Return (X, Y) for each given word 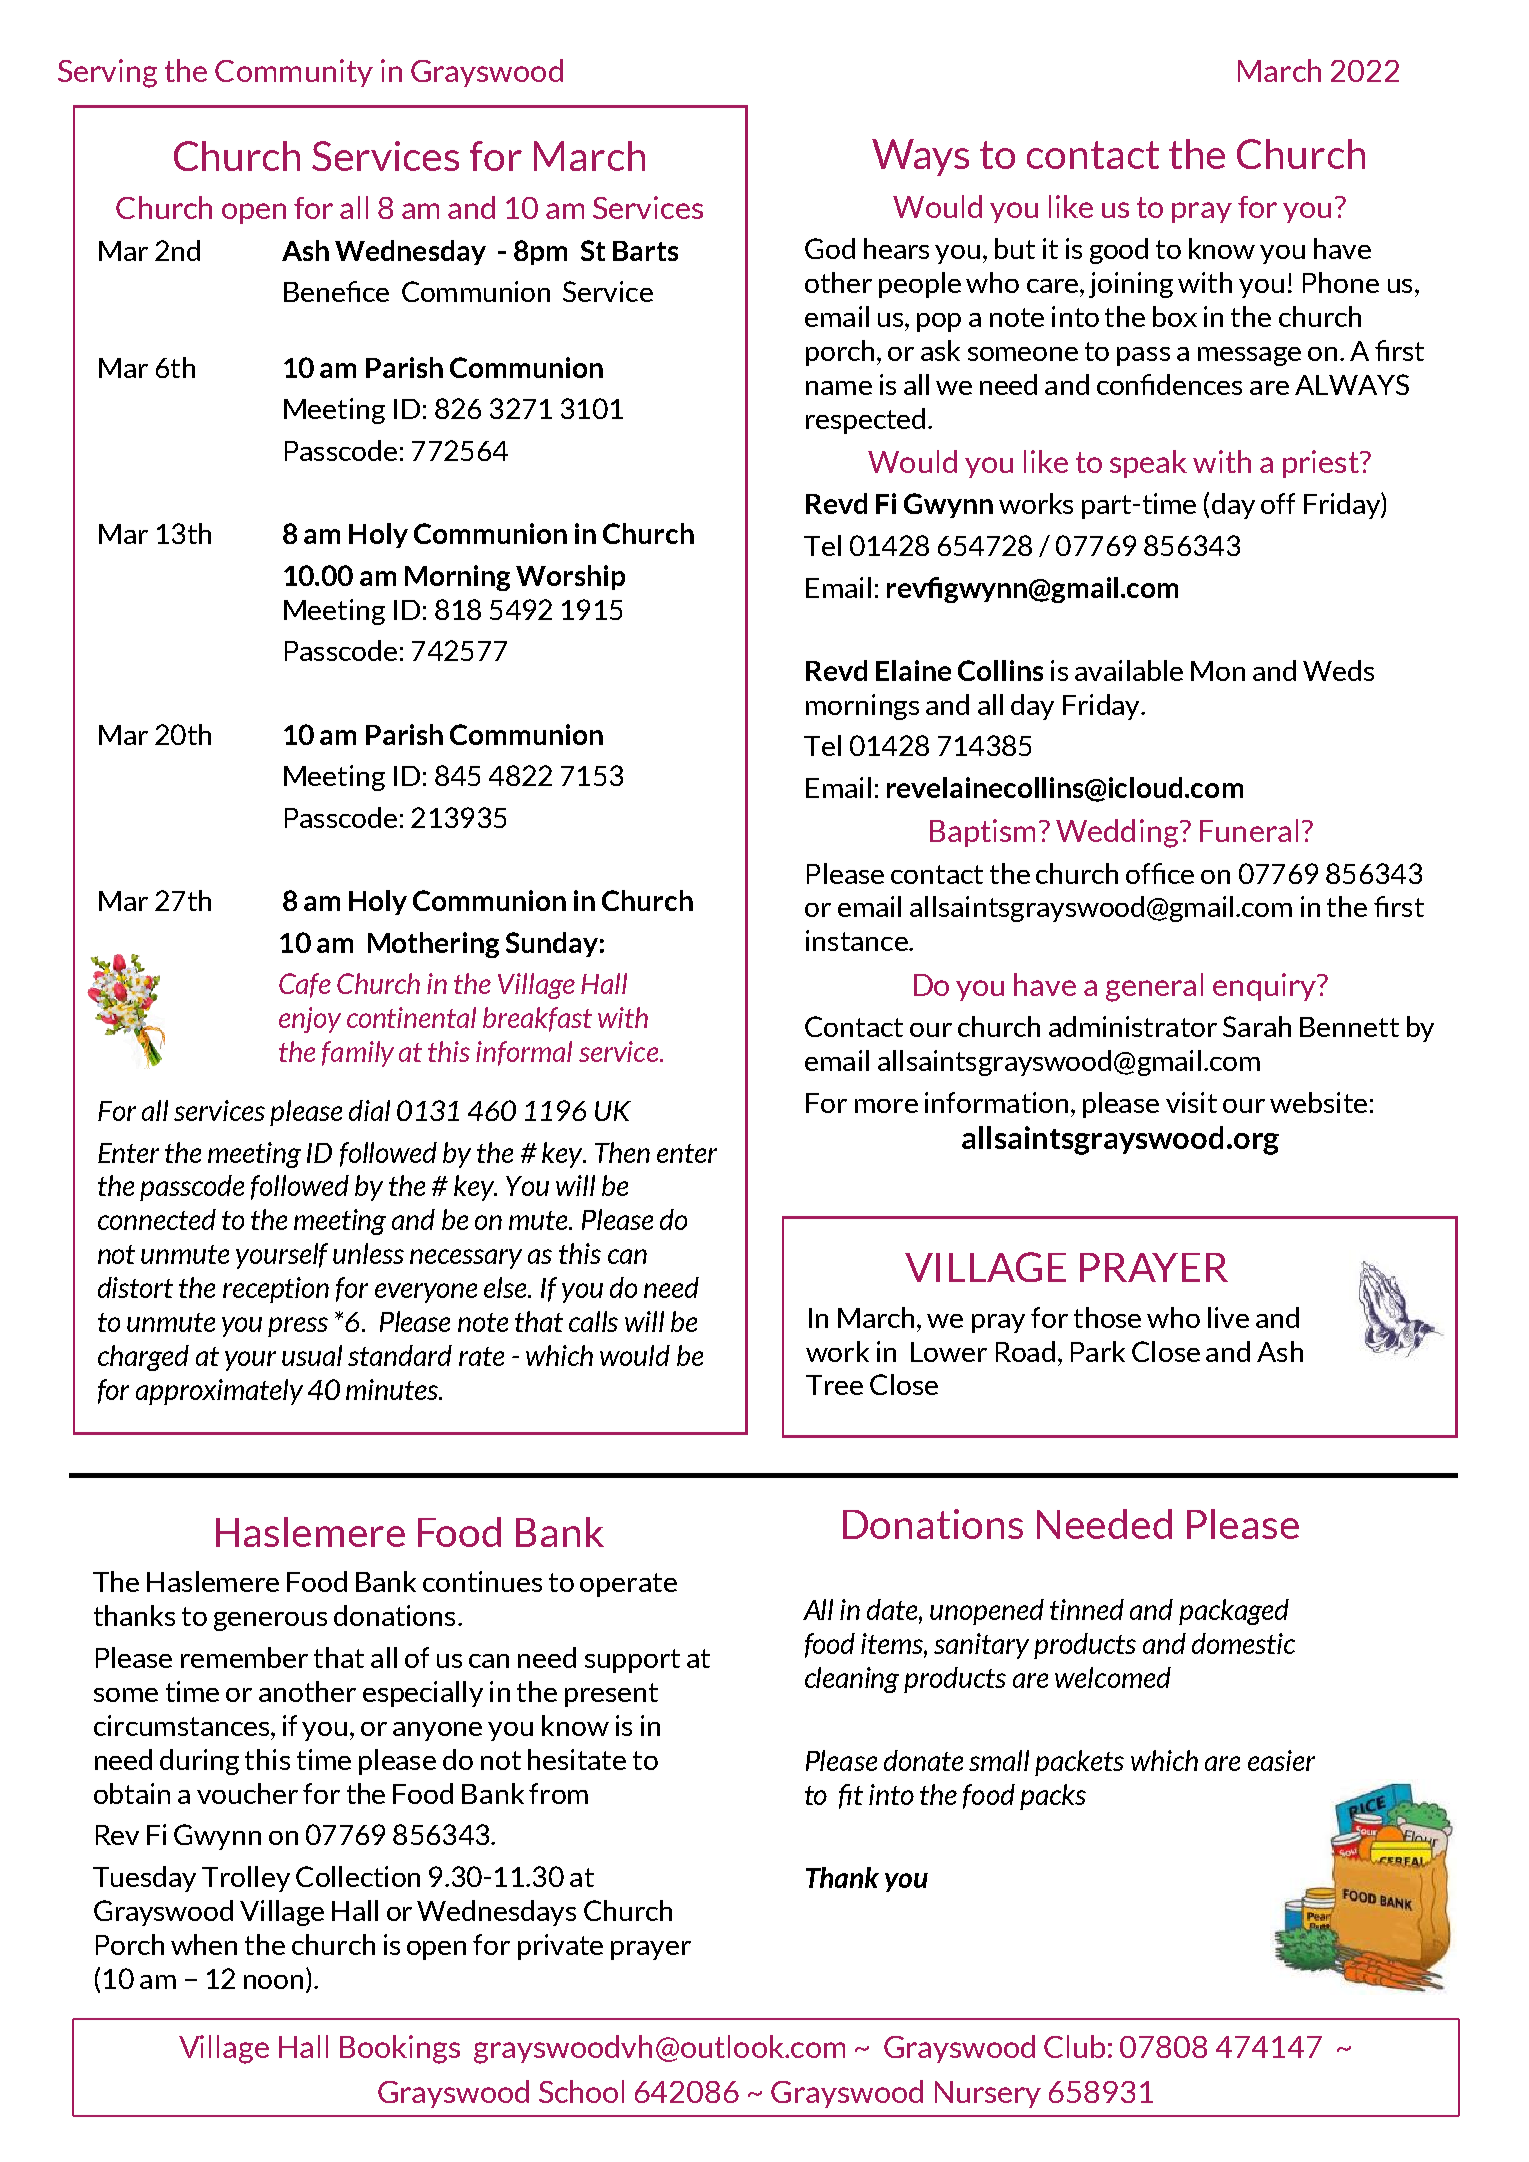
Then (622, 1152)
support (632, 1661)
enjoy (310, 1020)
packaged (1234, 1612)
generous (270, 1621)
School (581, 2091)
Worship (570, 577)
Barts (645, 251)
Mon (1218, 671)
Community (294, 73)
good (1119, 251)
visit (1191, 1102)
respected (865, 421)
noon (273, 1982)
